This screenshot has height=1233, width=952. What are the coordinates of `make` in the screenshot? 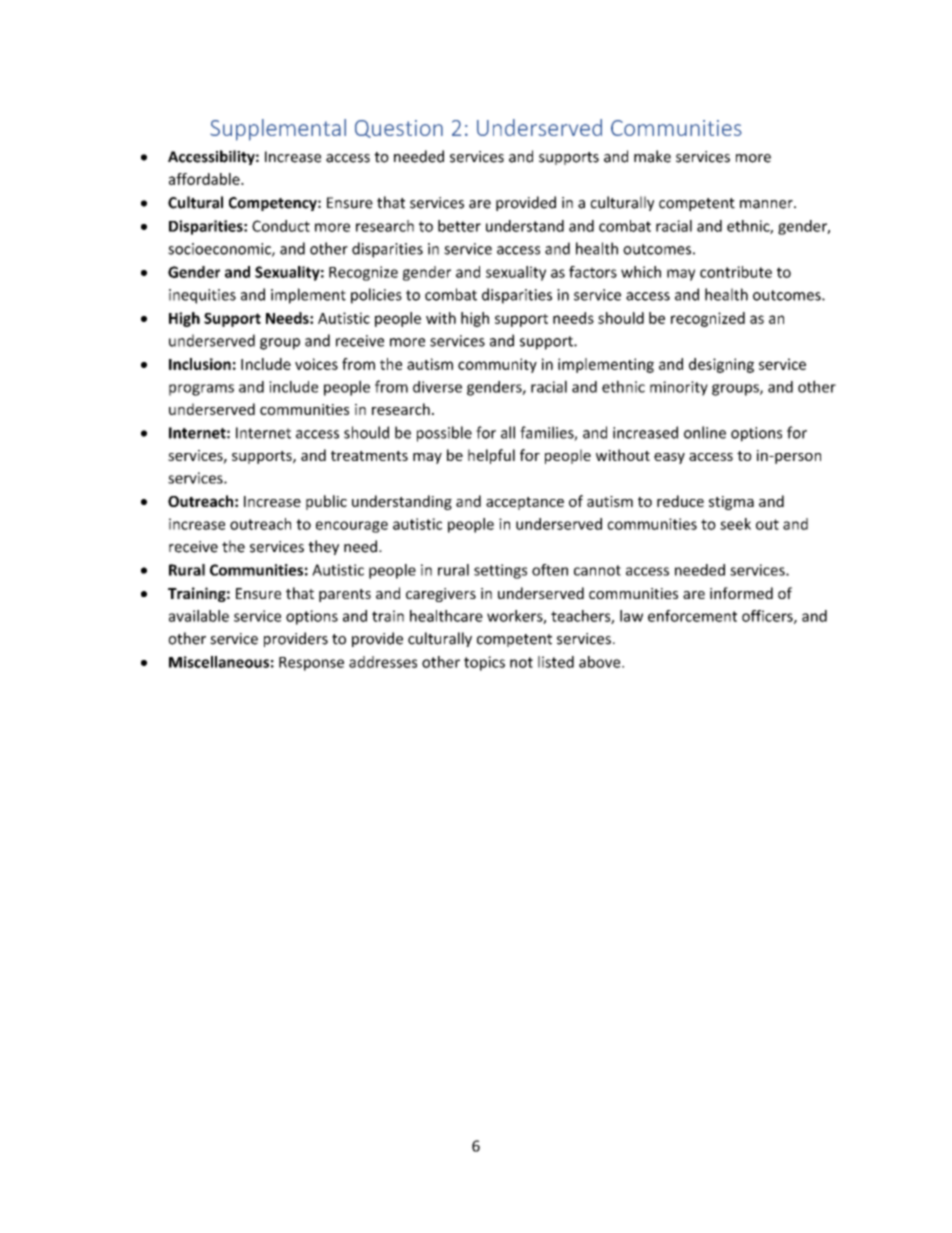 It's located at (652, 156).
